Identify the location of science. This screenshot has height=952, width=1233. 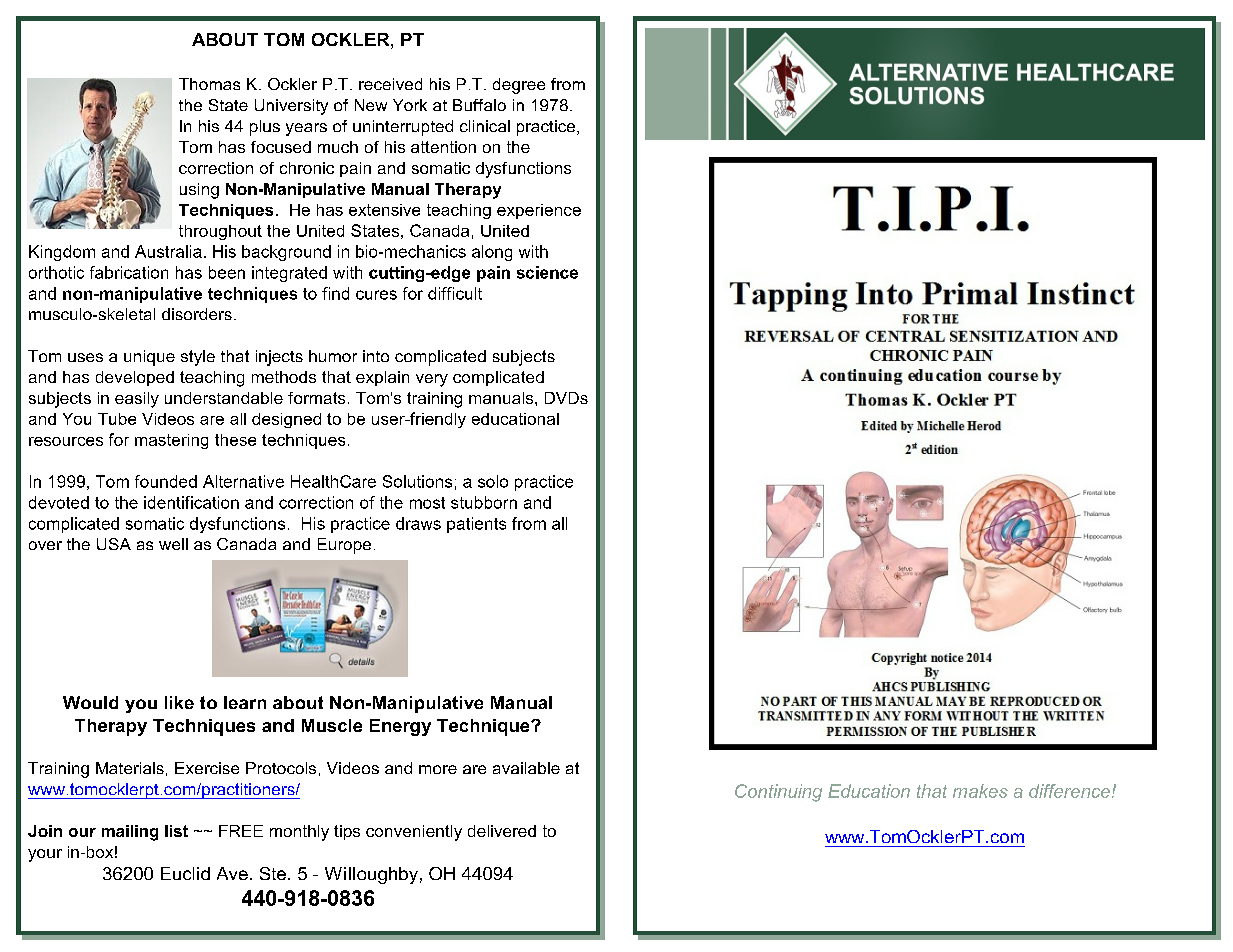
(547, 272).
